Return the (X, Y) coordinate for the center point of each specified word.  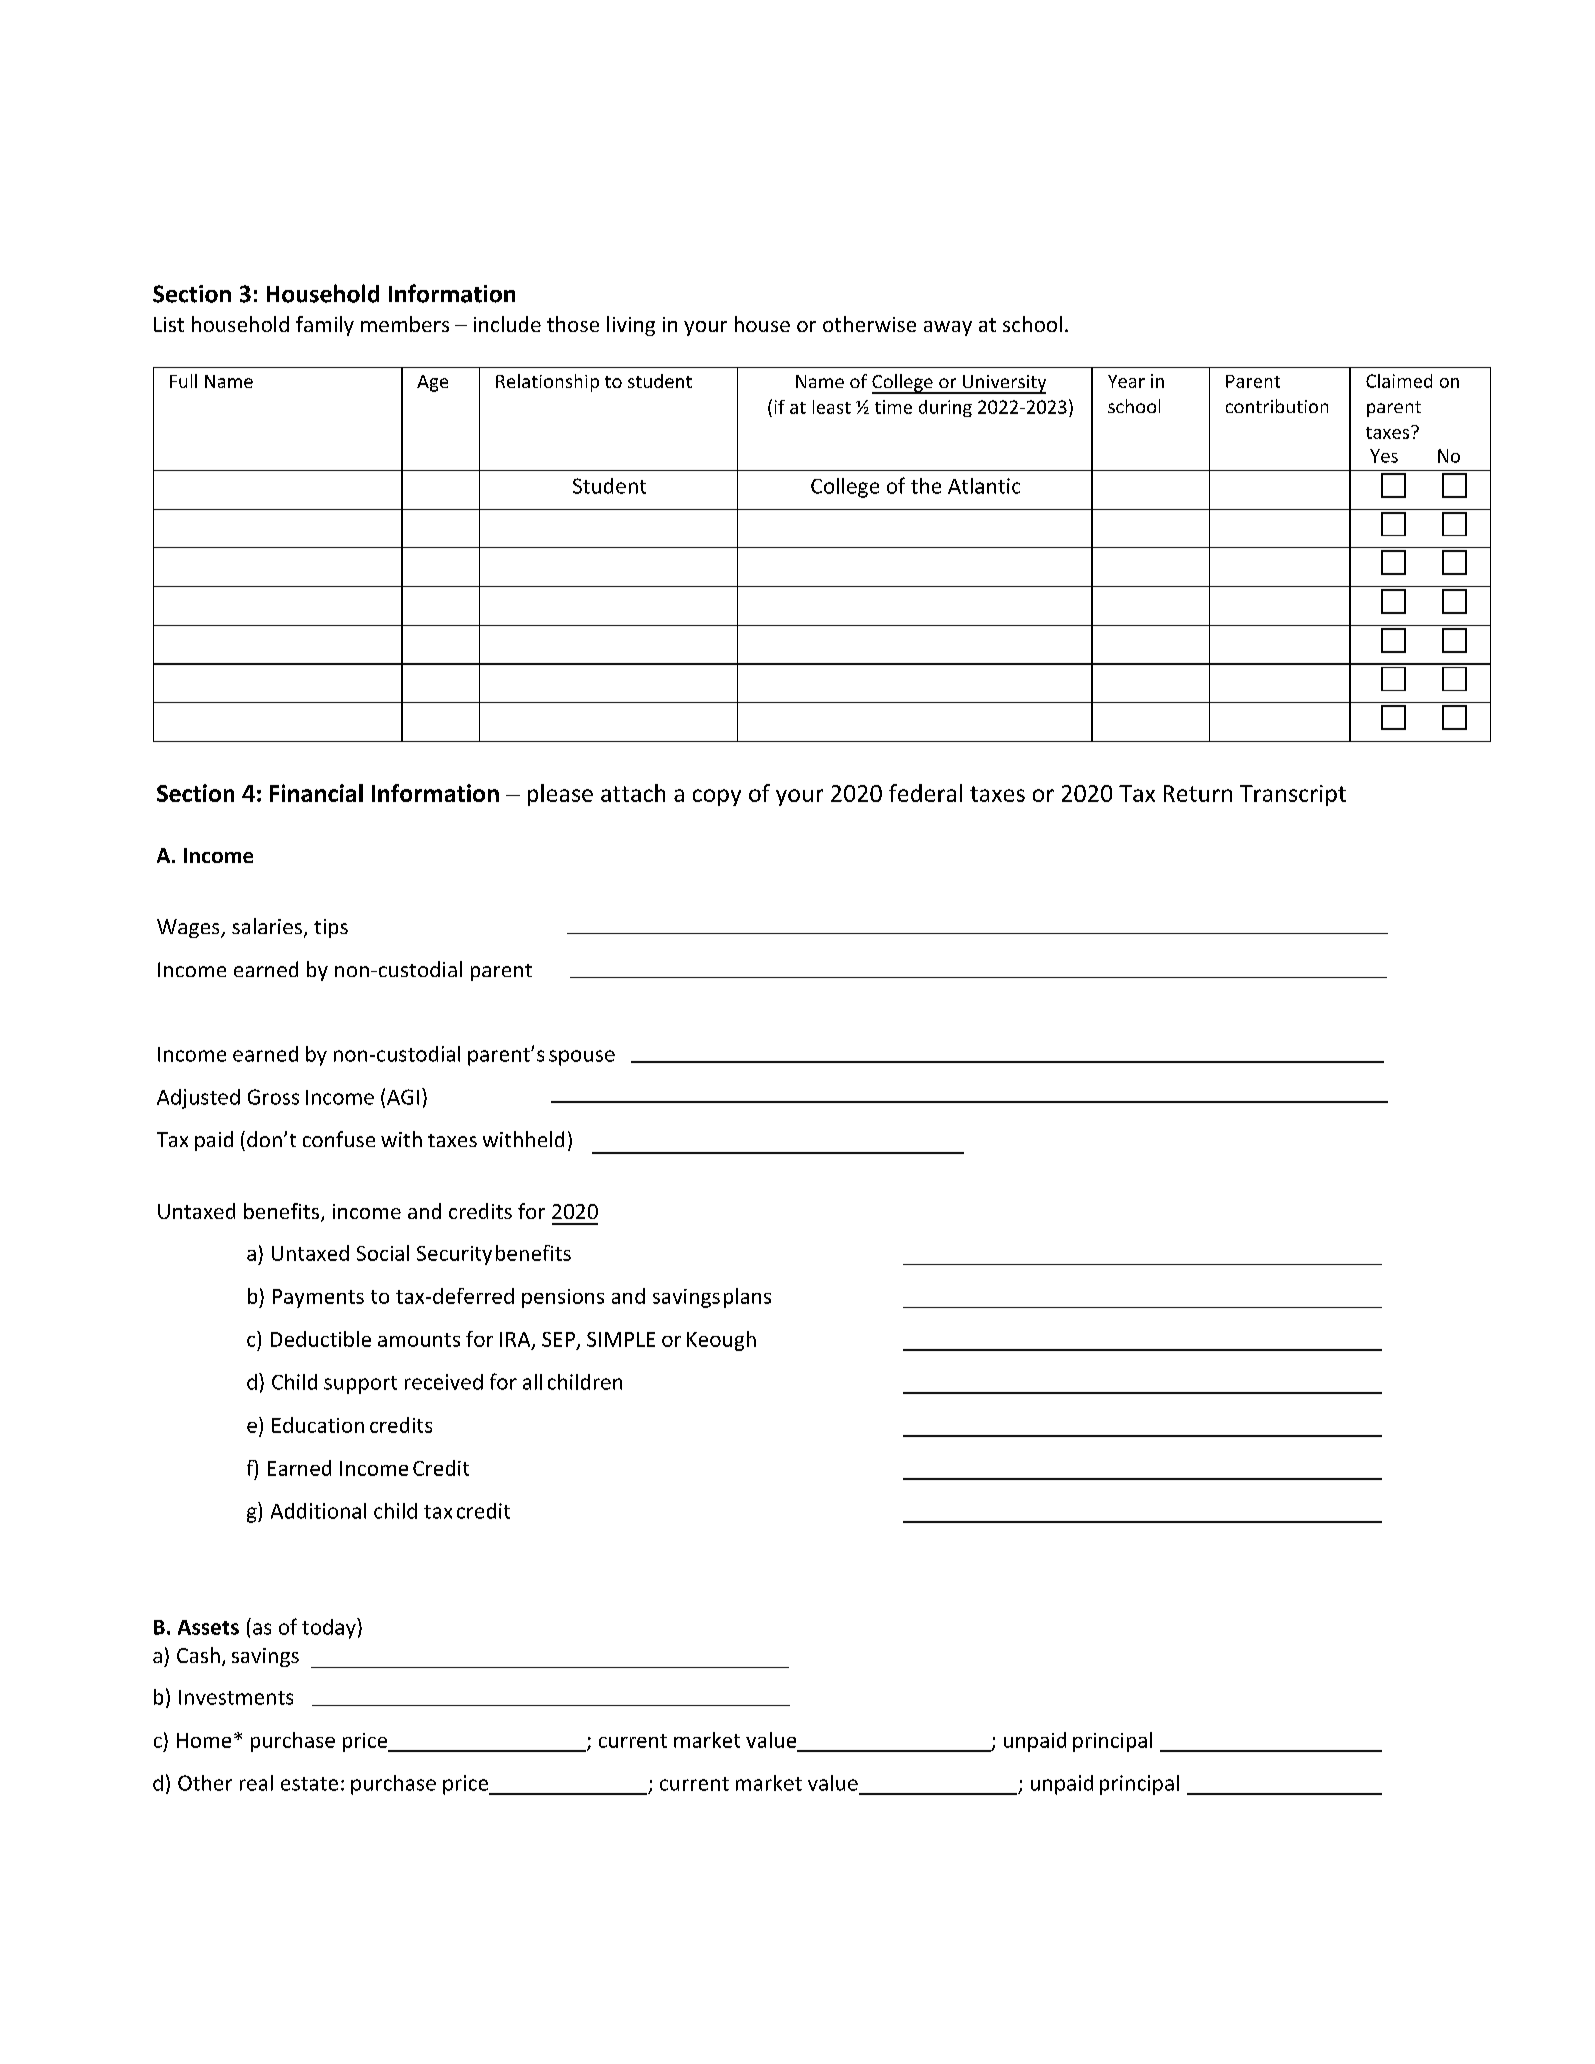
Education (318, 1425)
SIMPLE (621, 1339)
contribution (1277, 406)
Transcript (1293, 795)
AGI (403, 1097)
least (832, 407)
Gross (273, 1097)
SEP (558, 1339)
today (330, 1628)
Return (1198, 793)
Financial (316, 793)
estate (309, 1784)
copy (717, 797)
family (325, 326)
